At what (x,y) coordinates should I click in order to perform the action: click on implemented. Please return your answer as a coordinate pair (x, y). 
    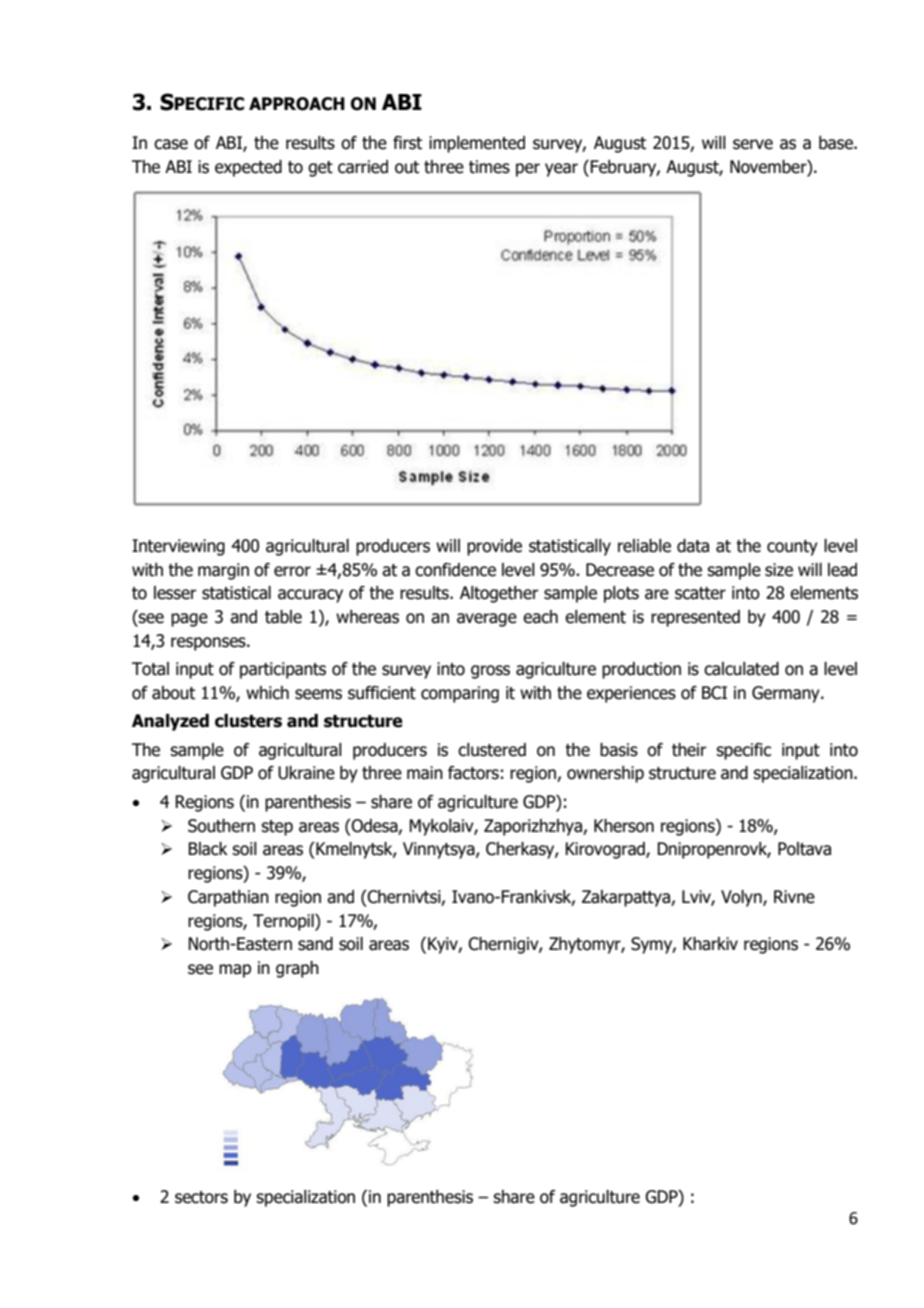
    Looking at the image, I should click on (477, 144).
